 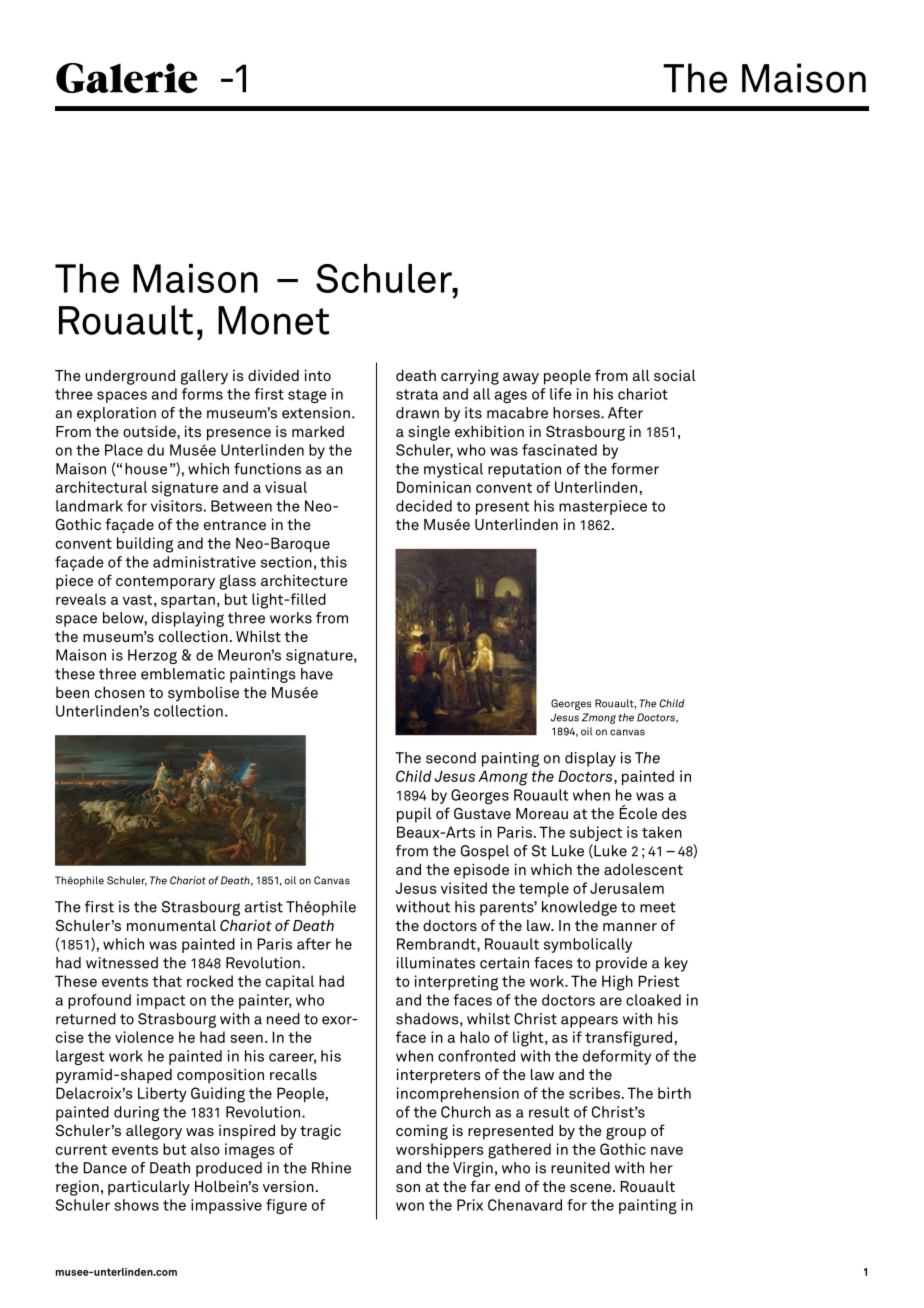 What do you see at coordinates (152, 656) in the image?
I see `Herzog` at bounding box center [152, 656].
